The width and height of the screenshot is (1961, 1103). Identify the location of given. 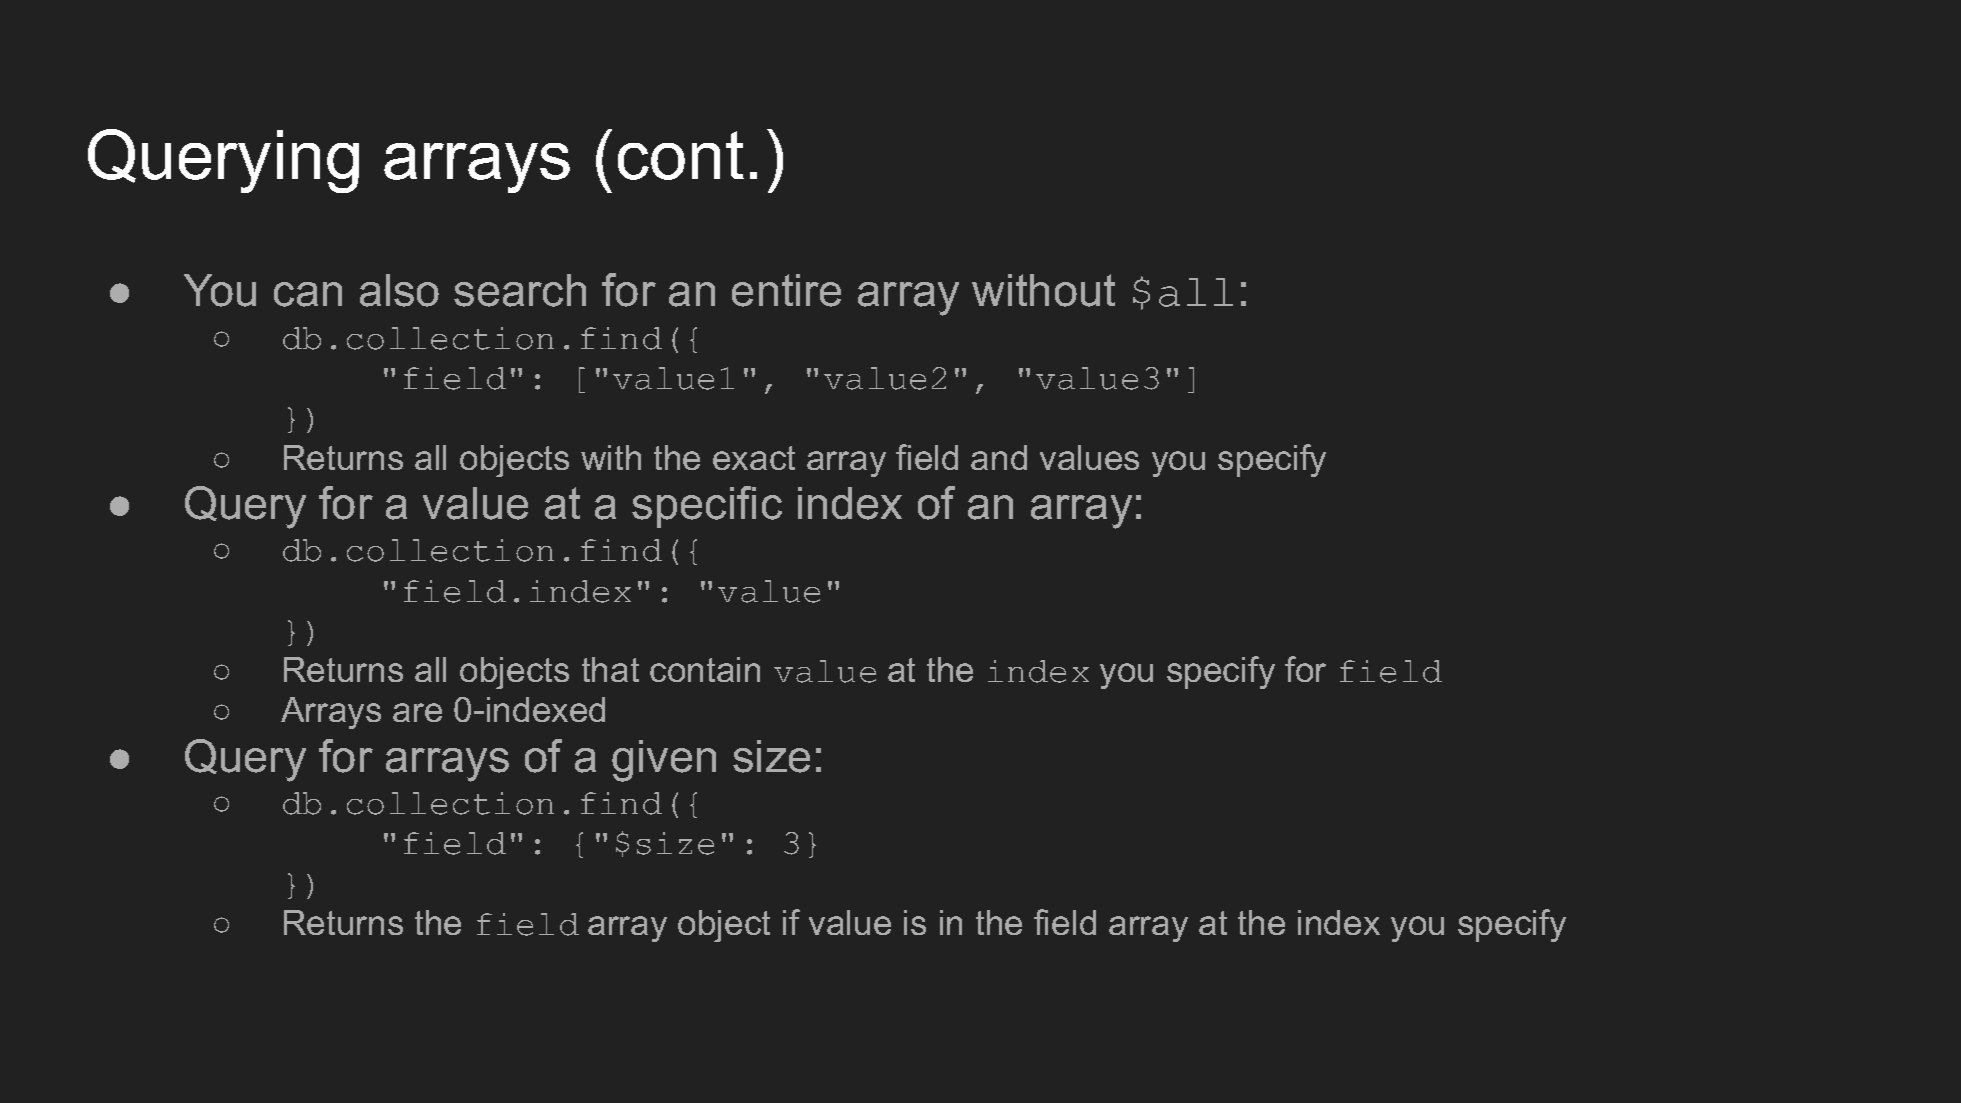
(664, 761).
